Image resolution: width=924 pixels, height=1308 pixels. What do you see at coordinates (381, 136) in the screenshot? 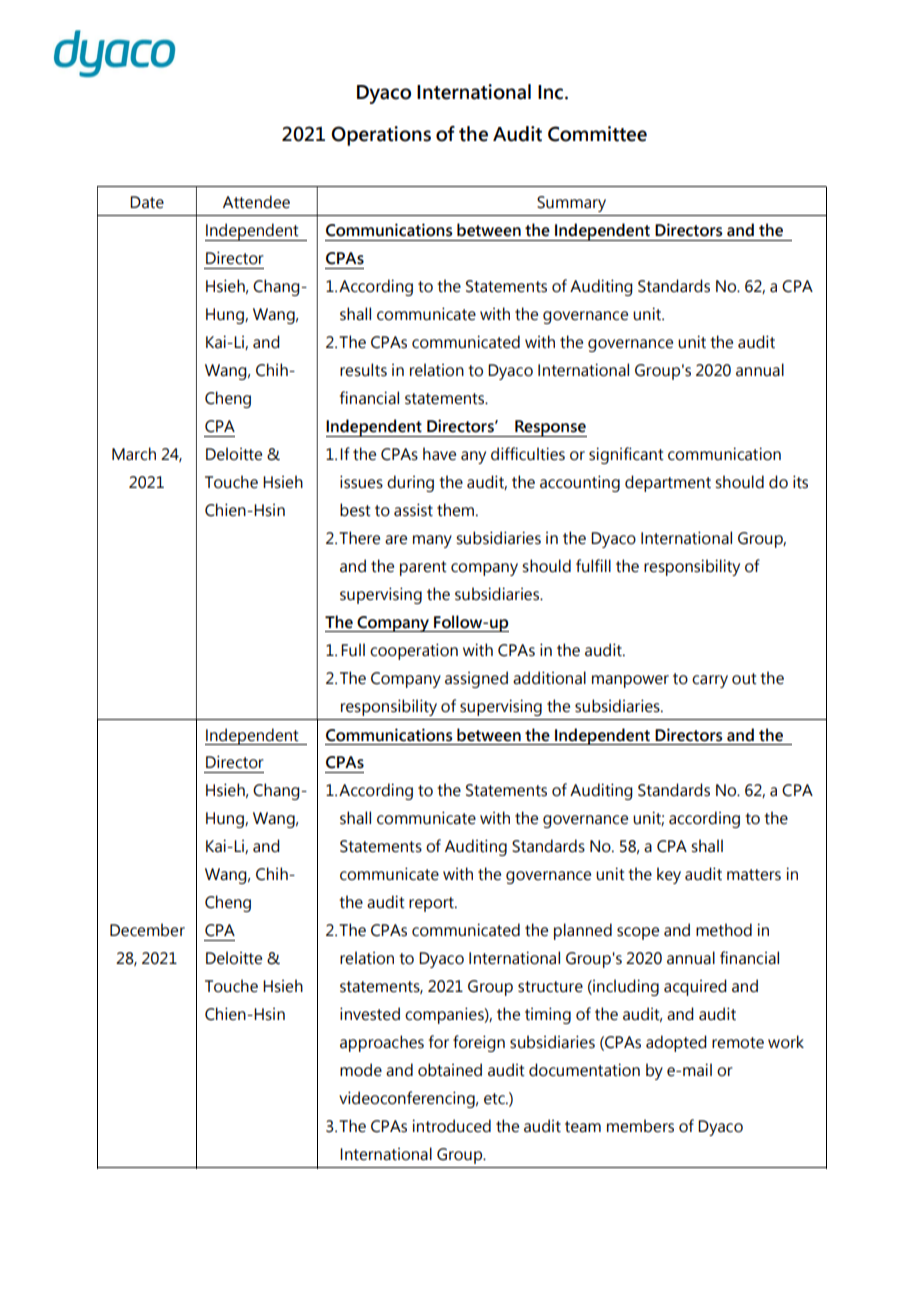
I see `Operations` at bounding box center [381, 136].
